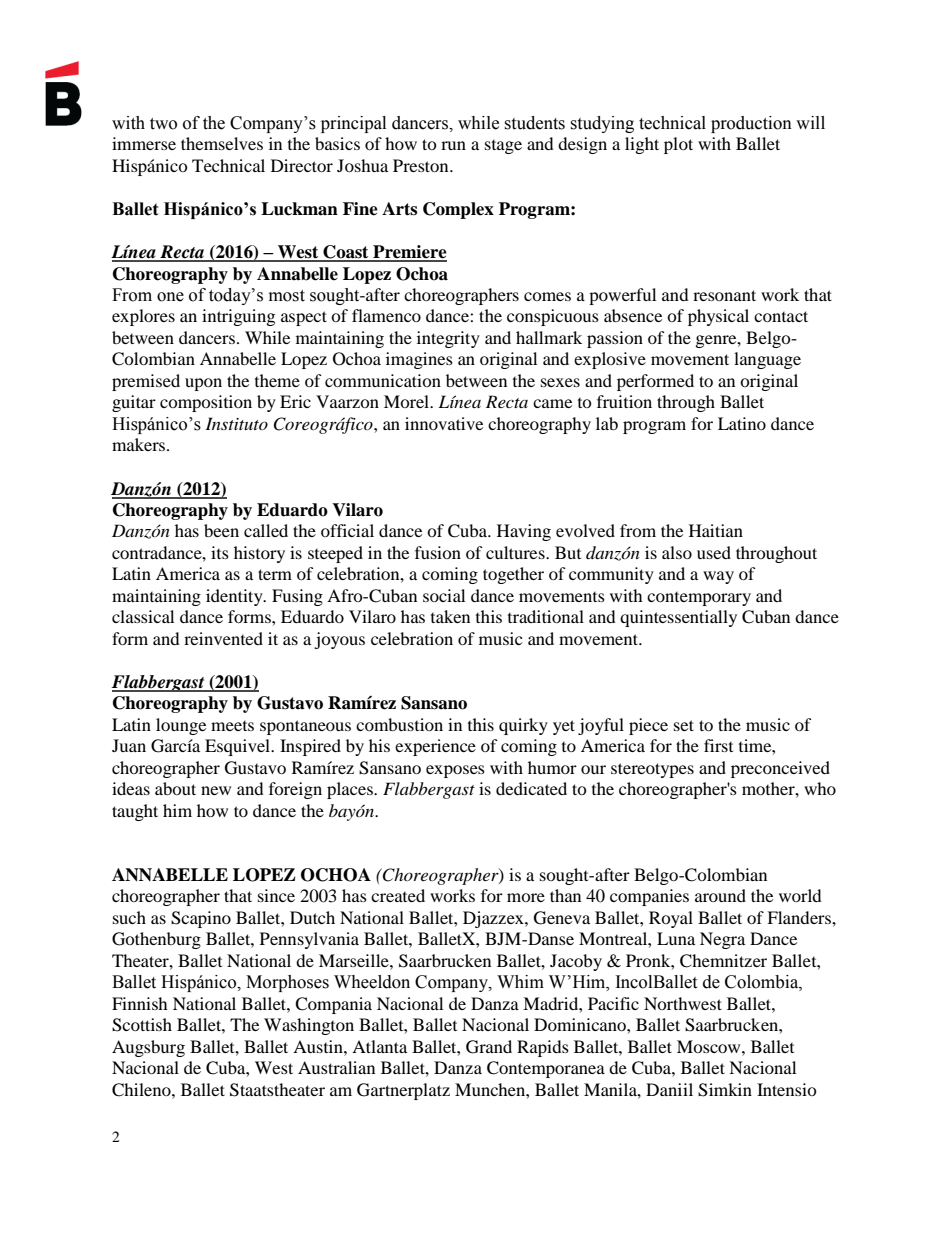 The image size is (952, 1233). Describe the element at coordinates (448, 339) in the screenshot. I see `integrity` at that location.
